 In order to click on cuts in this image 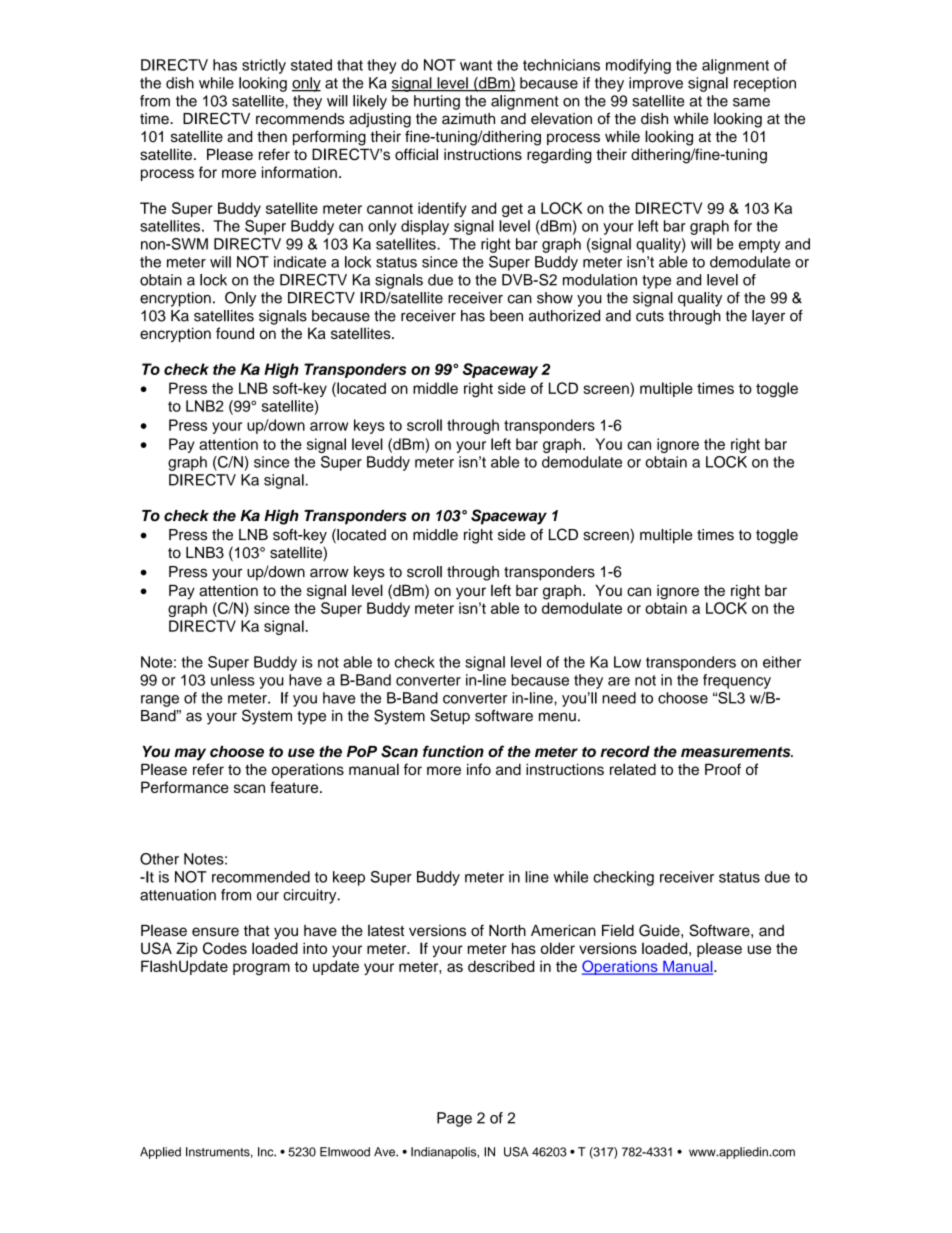, I will do `click(650, 316)`.
